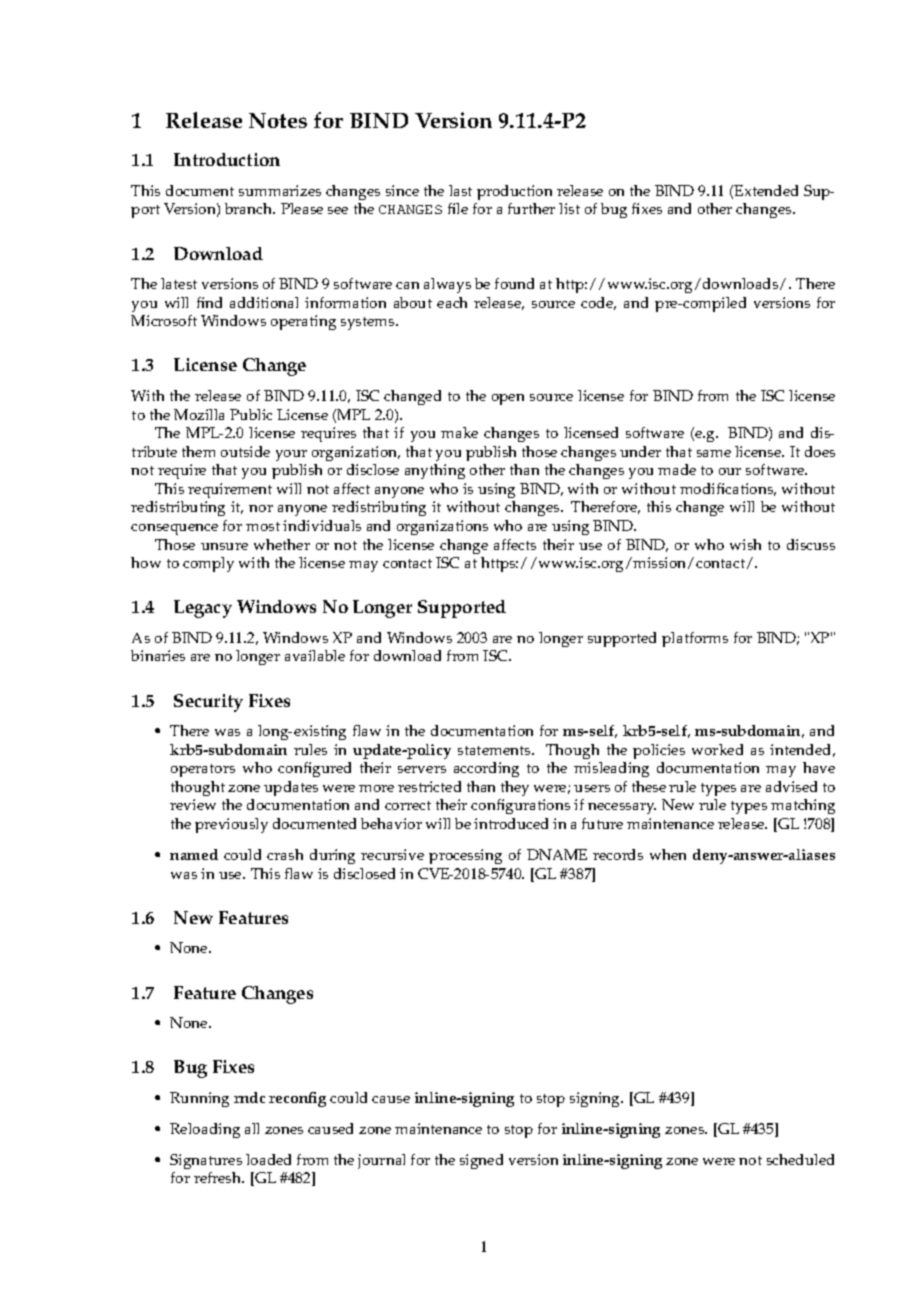 The height and width of the screenshot is (1308, 924). What do you see at coordinates (766, 190) in the screenshot?
I see `Extended` at bounding box center [766, 190].
